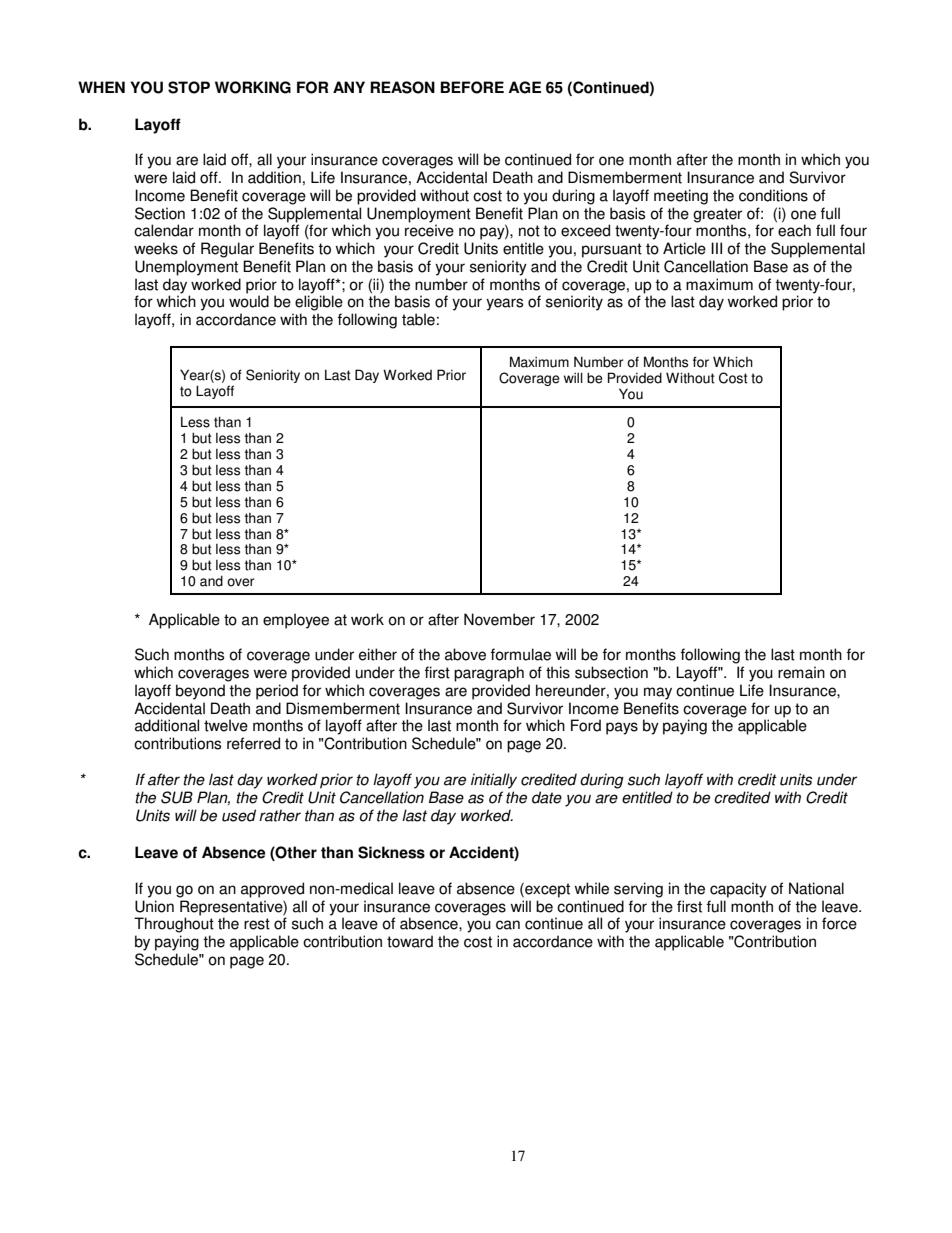 The height and width of the document is (1233, 952). Describe the element at coordinates (296, 621) in the document. I see `employee` at that location.
